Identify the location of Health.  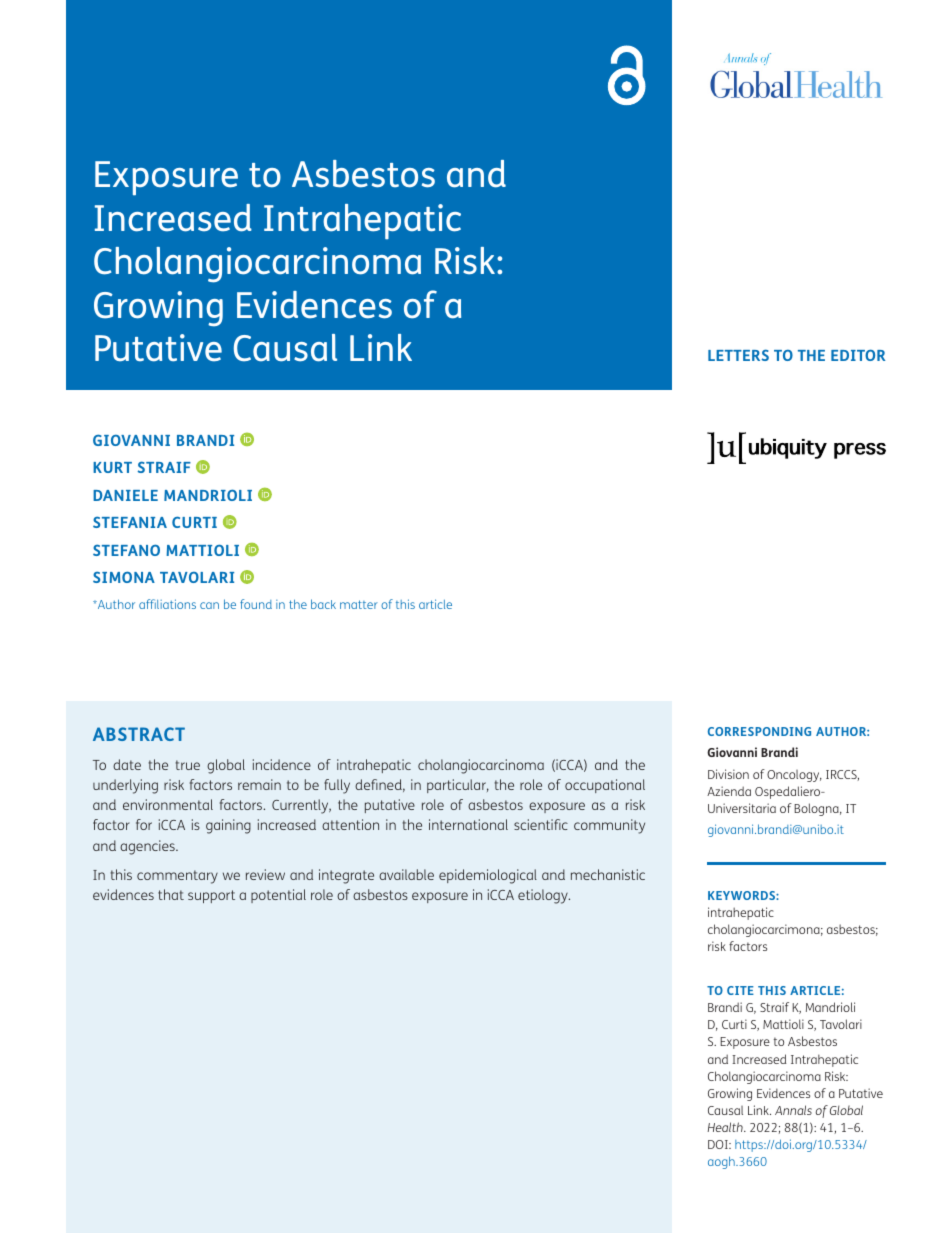
(726, 1127).
